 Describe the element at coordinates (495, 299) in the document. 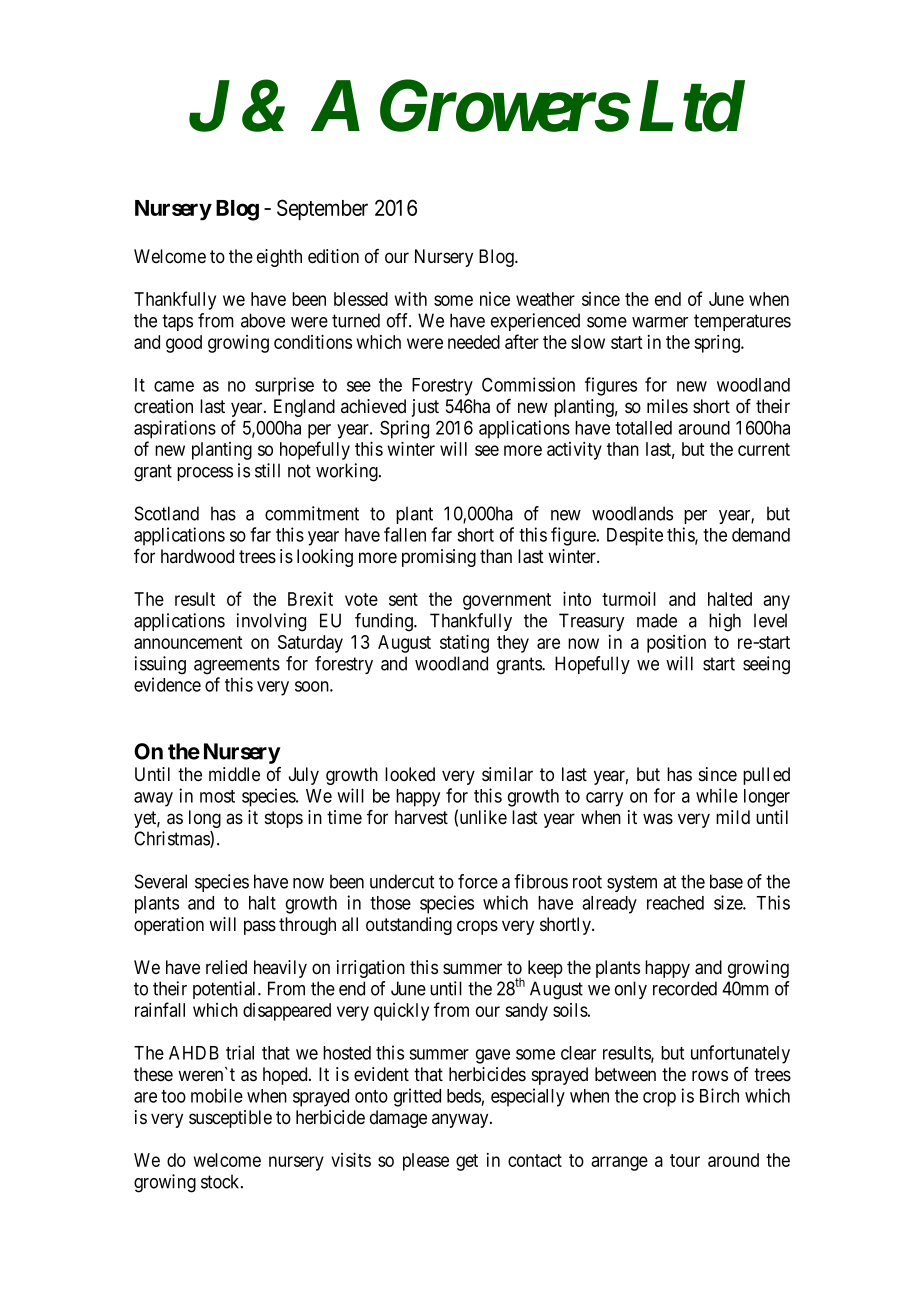

I see `nice` at that location.
